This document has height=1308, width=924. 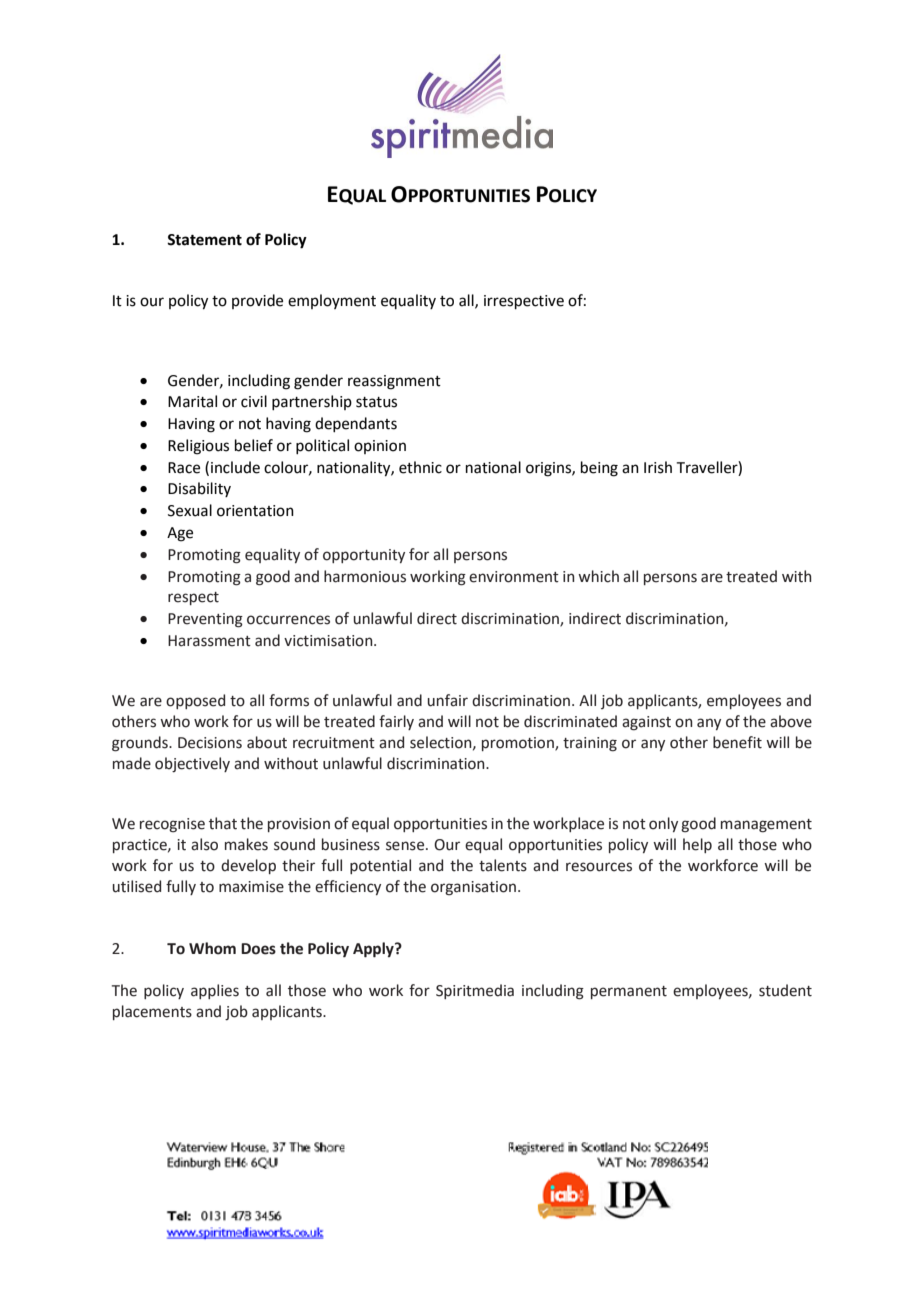 I want to click on applies, so click(x=215, y=991).
